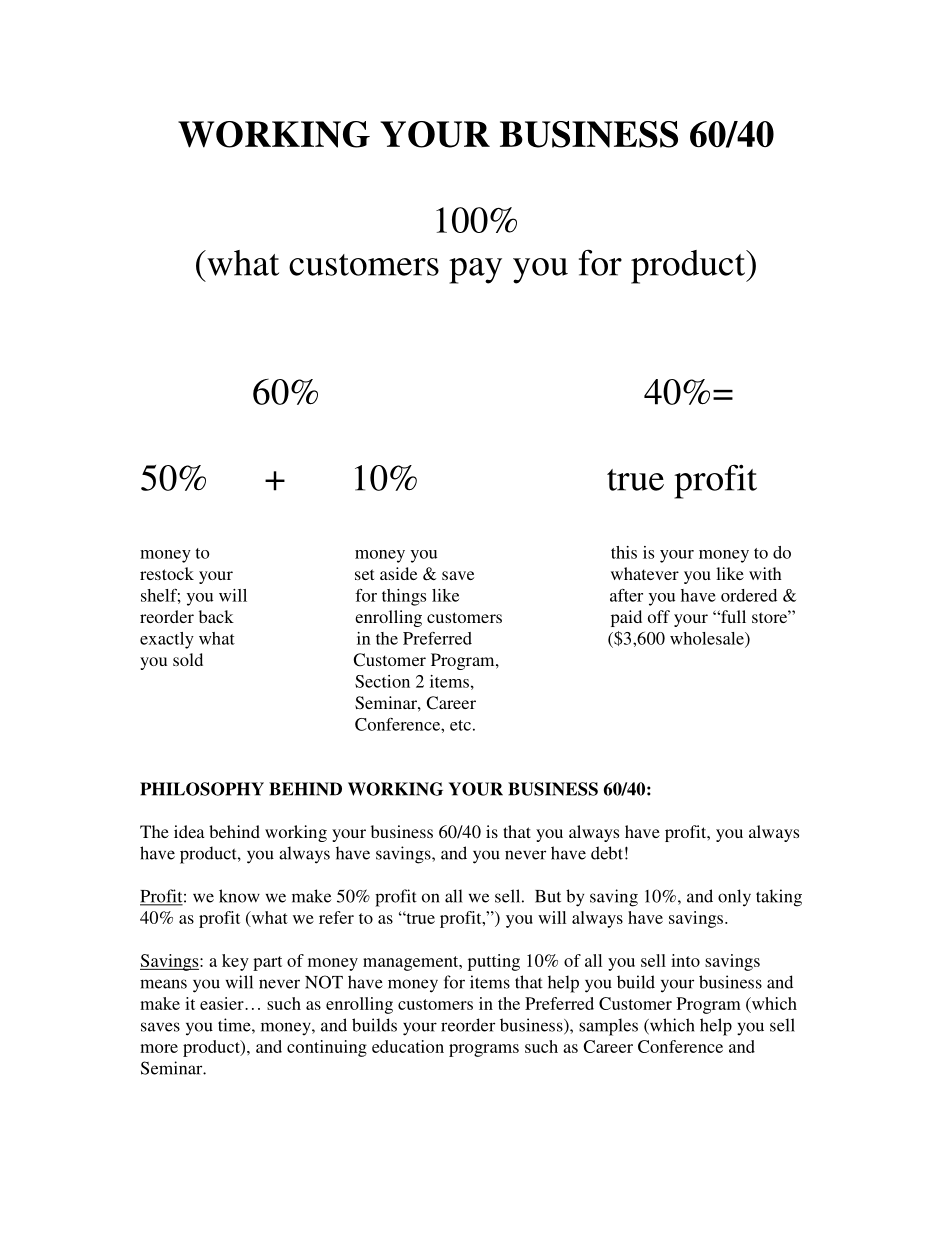 Image resolution: width=952 pixels, height=1233 pixels. What do you see at coordinates (708, 639) in the page?
I see `wholesale` at bounding box center [708, 639].
